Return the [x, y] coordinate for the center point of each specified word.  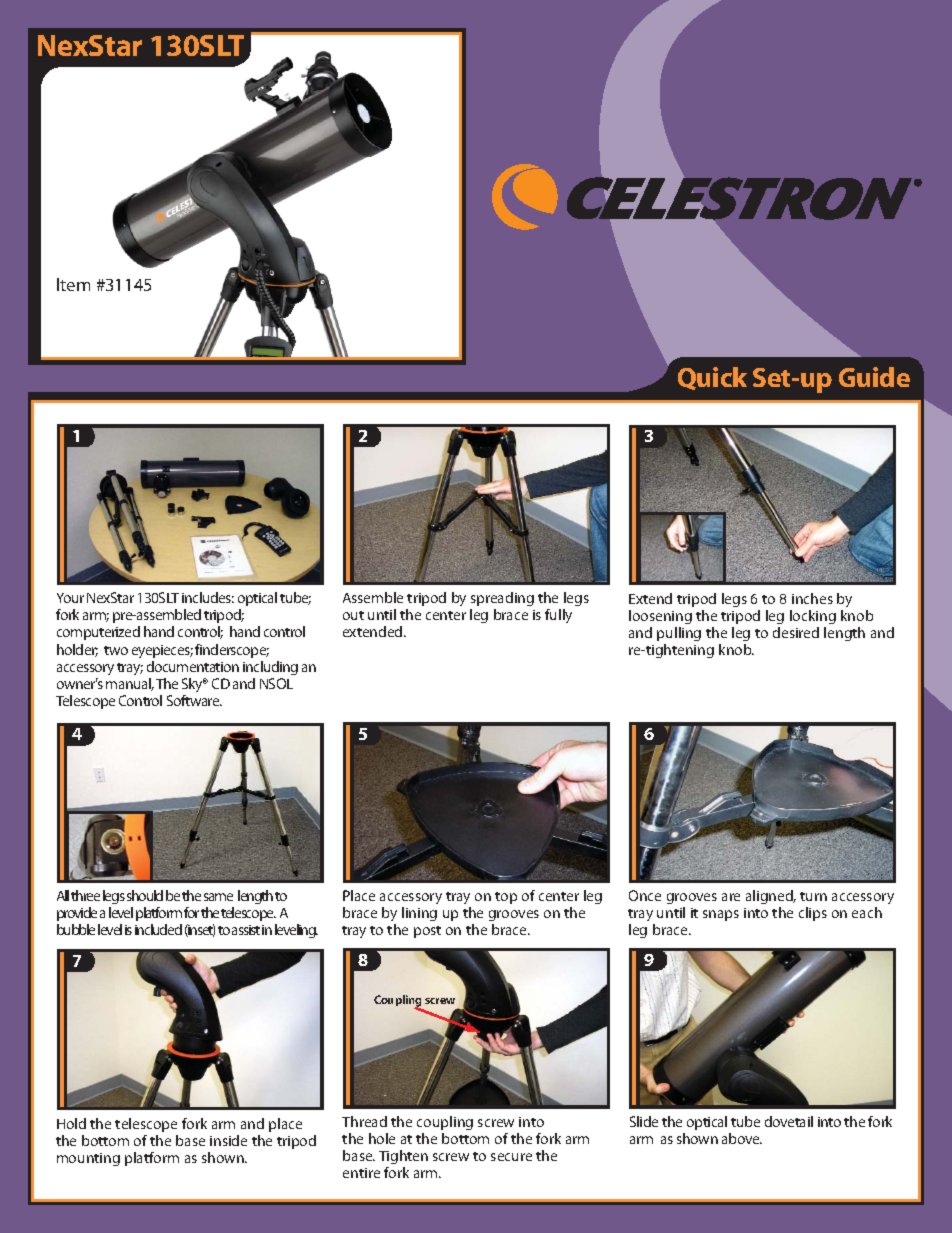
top [506, 898]
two [116, 650]
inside [228, 1140]
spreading [502, 599]
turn [813, 896]
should [145, 895]
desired [796, 632]
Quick [712, 378]
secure [511, 1157]
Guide [874, 377]
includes [208, 597]
